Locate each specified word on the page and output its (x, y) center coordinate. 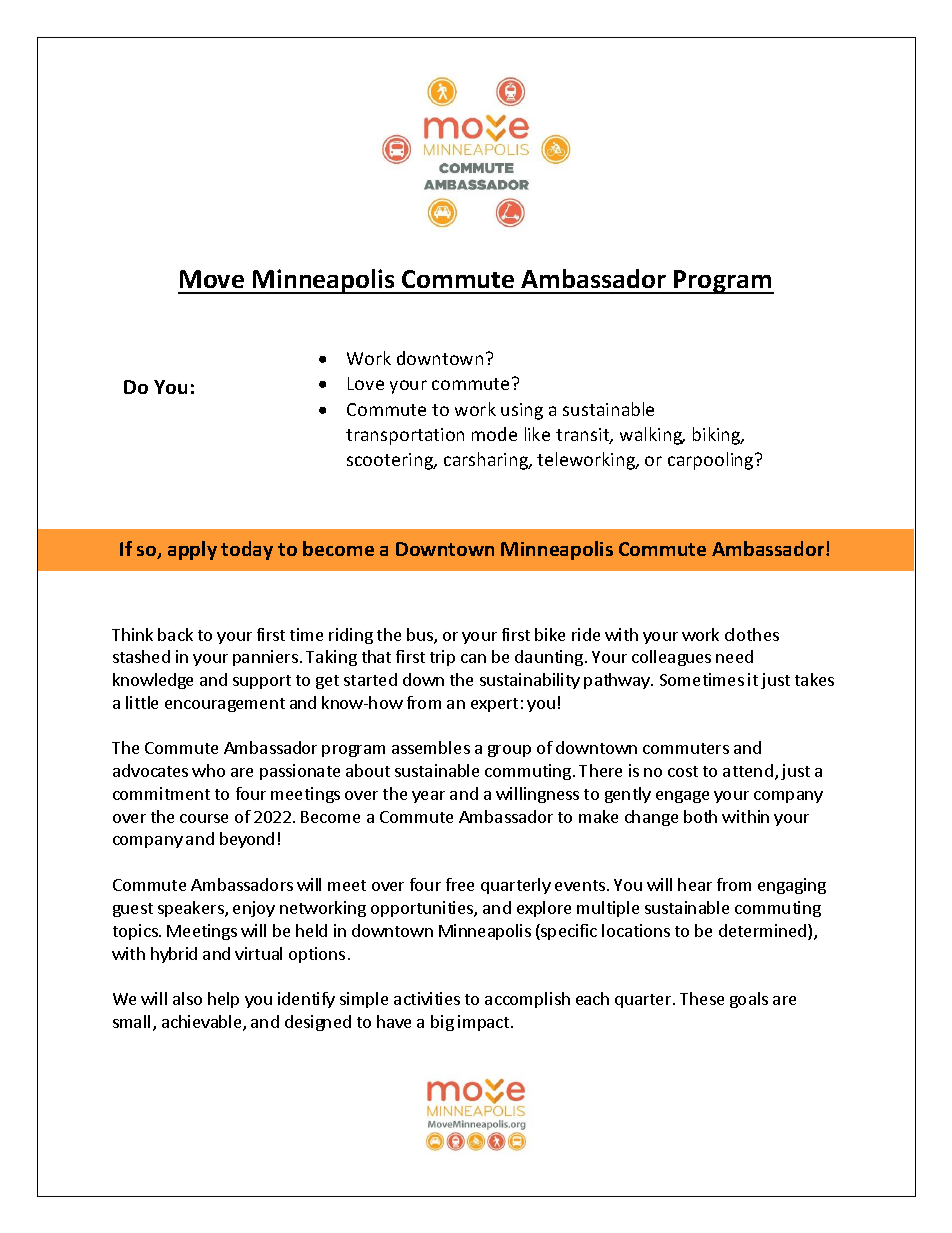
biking (718, 436)
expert (494, 705)
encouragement (225, 705)
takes (814, 679)
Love (366, 383)
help (223, 1000)
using (522, 411)
